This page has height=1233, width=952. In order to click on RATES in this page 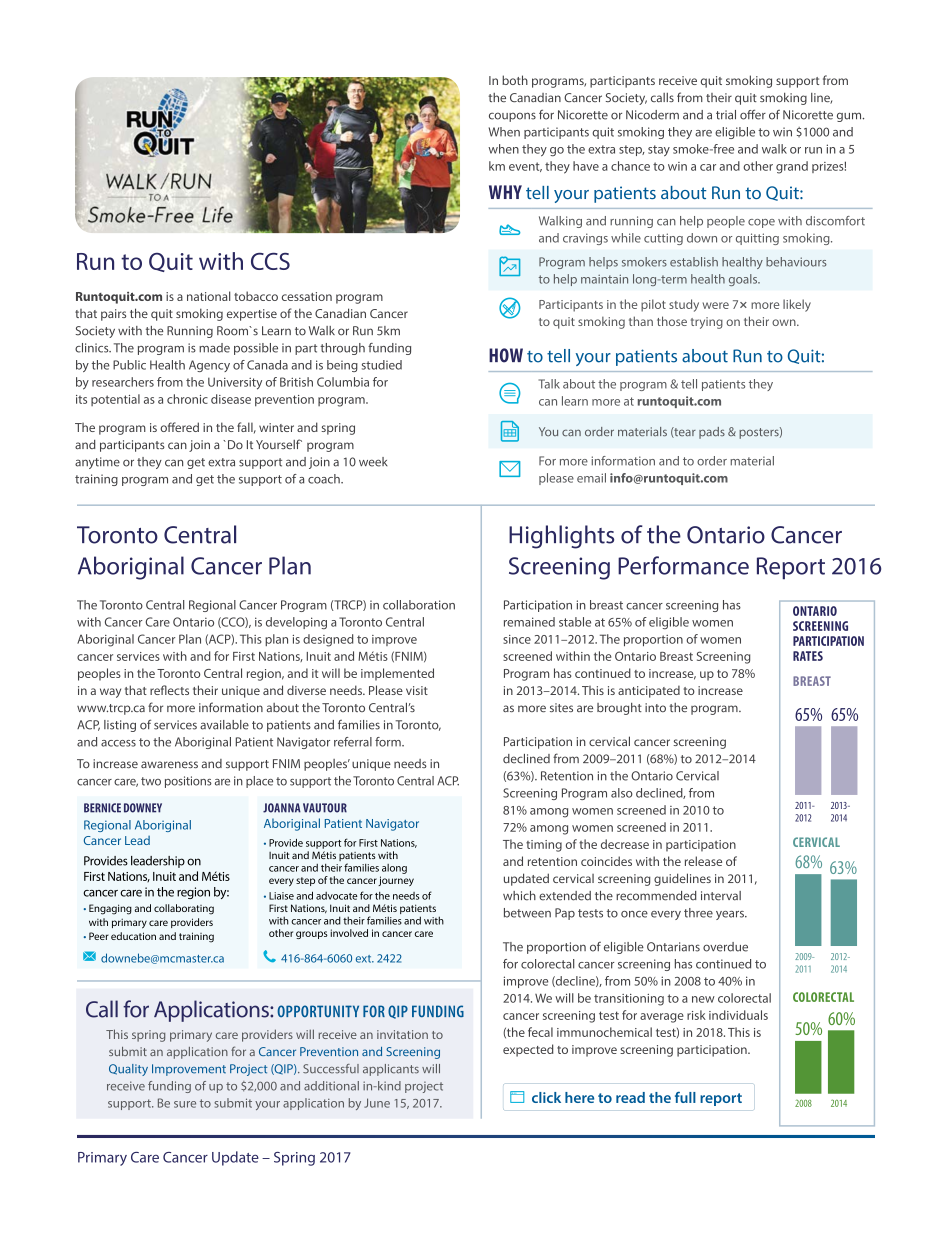, I will do `click(808, 656)`.
